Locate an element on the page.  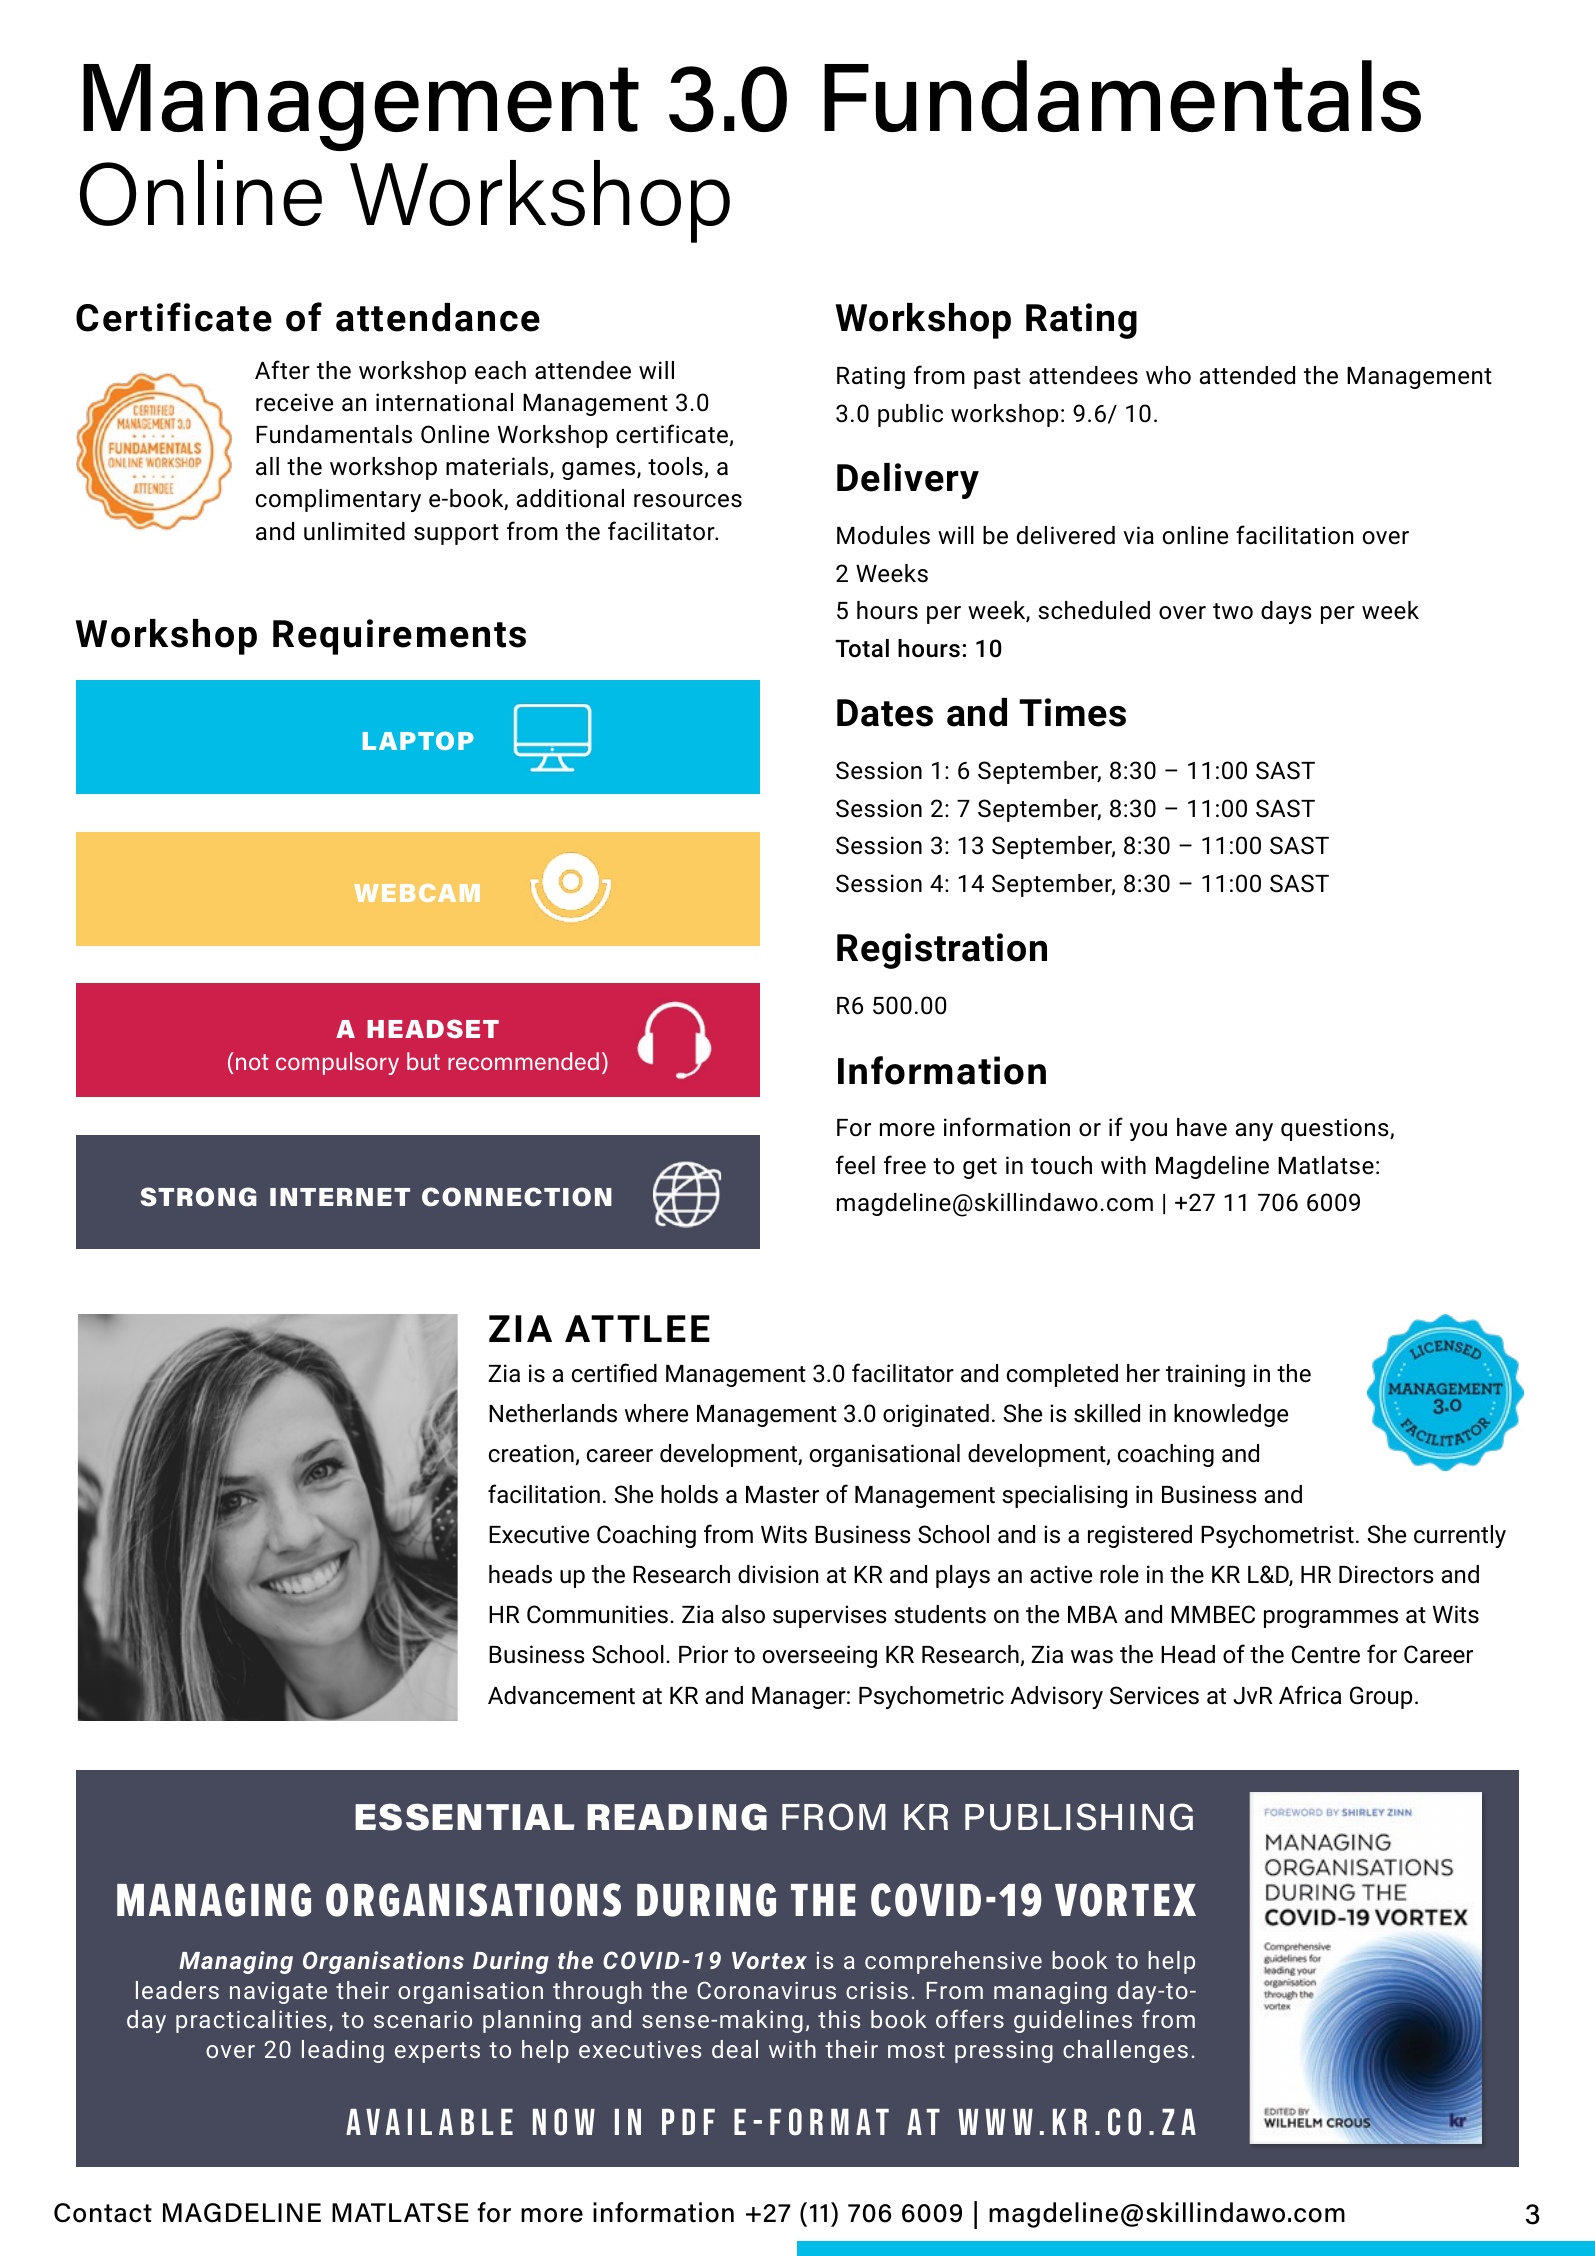
feel is located at coordinates (855, 1165).
